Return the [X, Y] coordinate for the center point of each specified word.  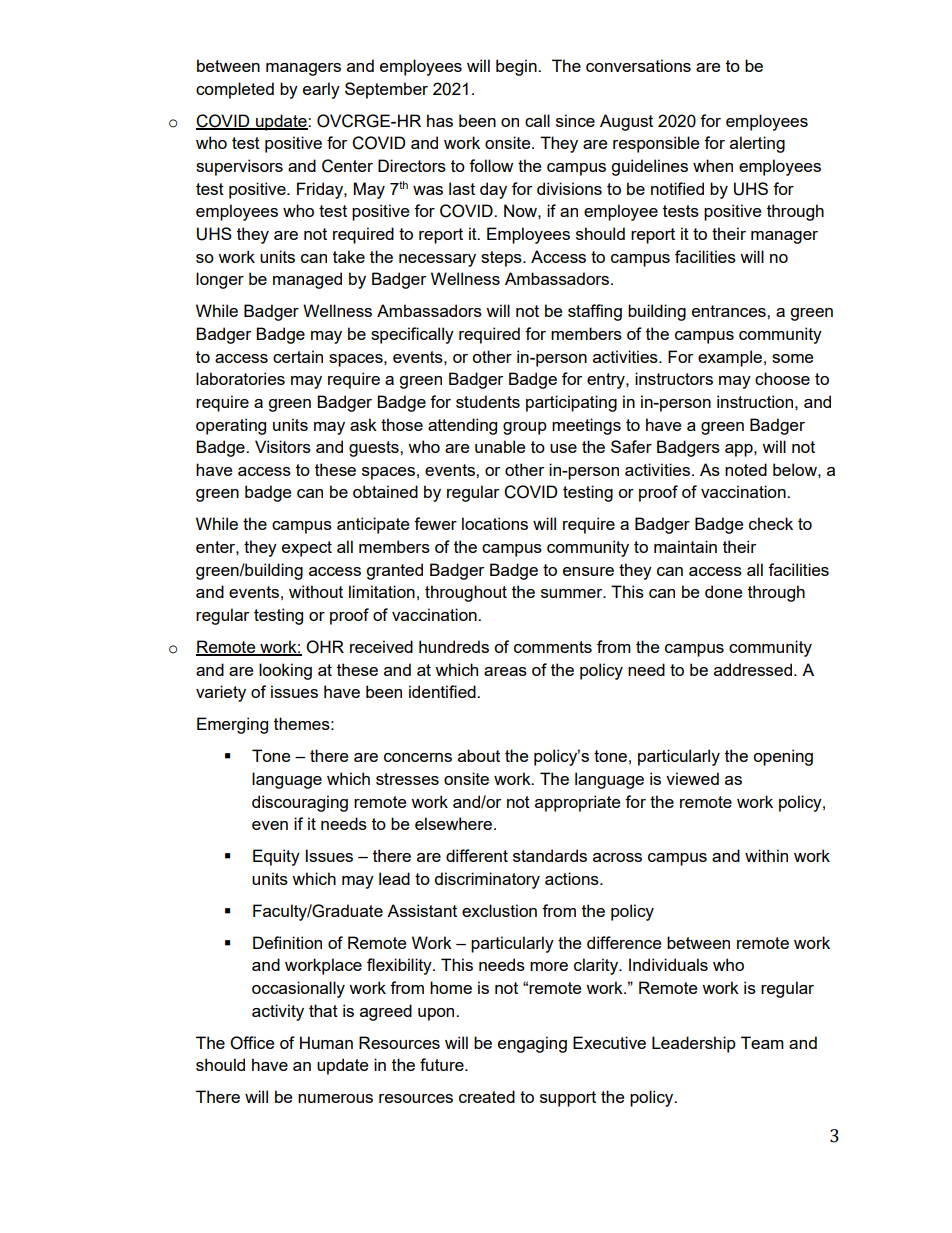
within [766, 855]
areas [505, 671]
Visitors [283, 446]
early [321, 90]
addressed [753, 669]
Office [252, 1043]
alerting [757, 144]
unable [500, 446]
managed [307, 280]
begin [517, 67]
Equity [276, 857]
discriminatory [487, 880]
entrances [730, 311]
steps [502, 259]
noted [746, 469]
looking [285, 671]
